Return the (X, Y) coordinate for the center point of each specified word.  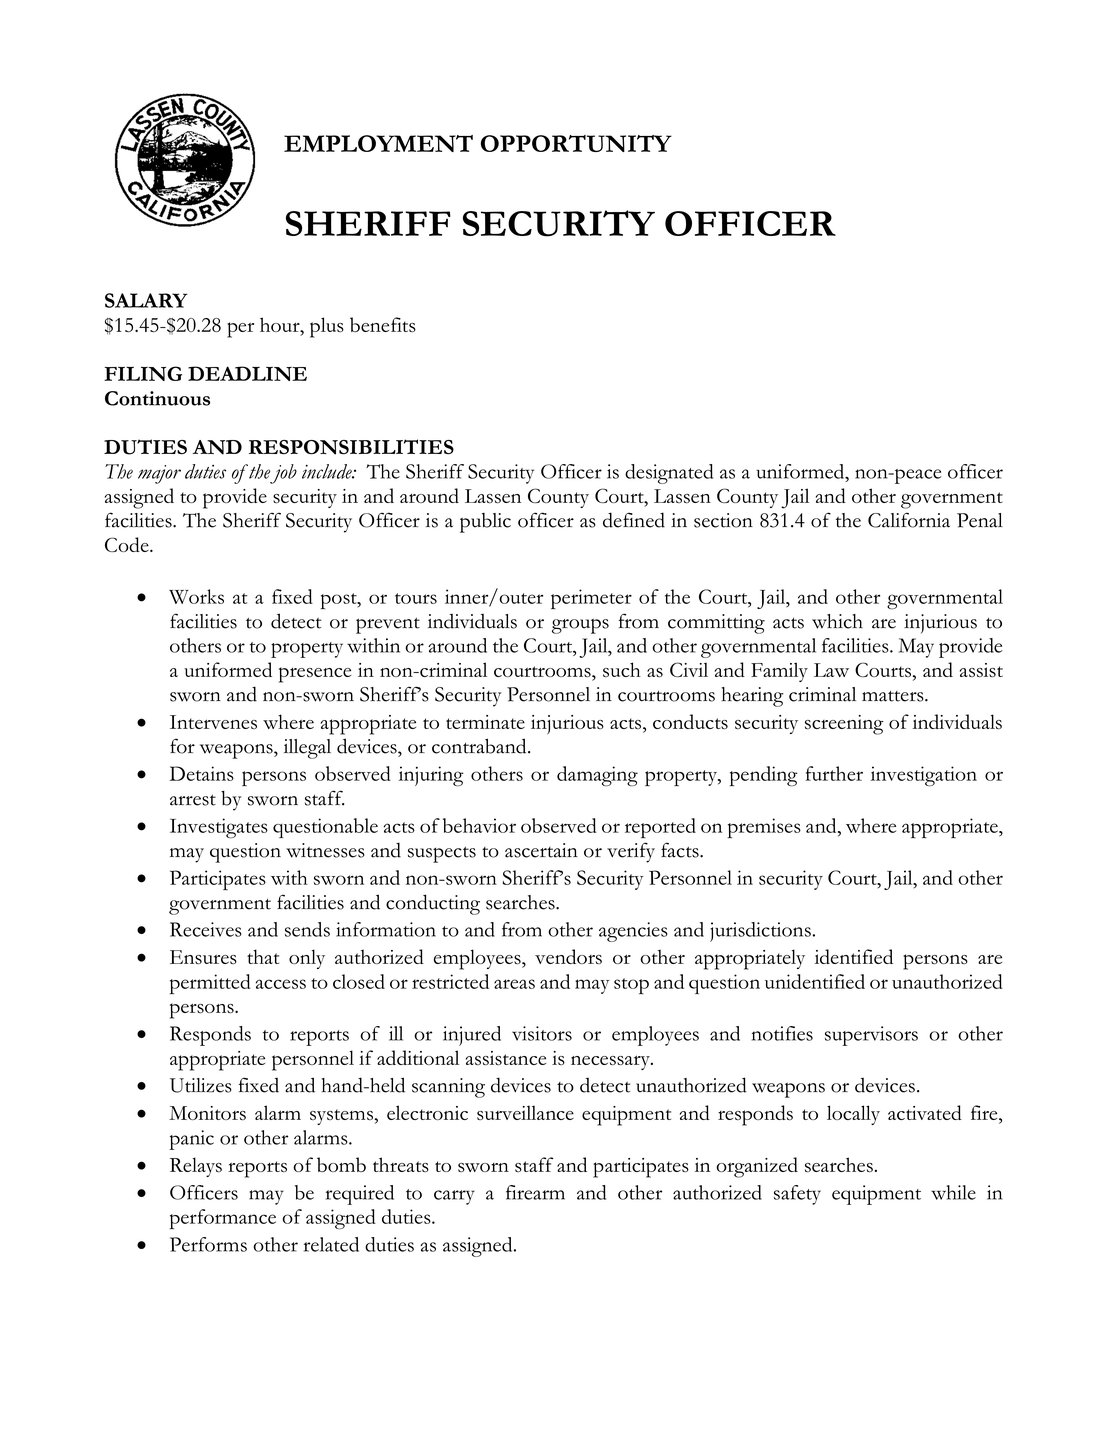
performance (223, 1219)
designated (669, 474)
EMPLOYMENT (378, 143)
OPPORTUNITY (576, 143)
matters (894, 696)
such (622, 669)
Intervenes (213, 722)
